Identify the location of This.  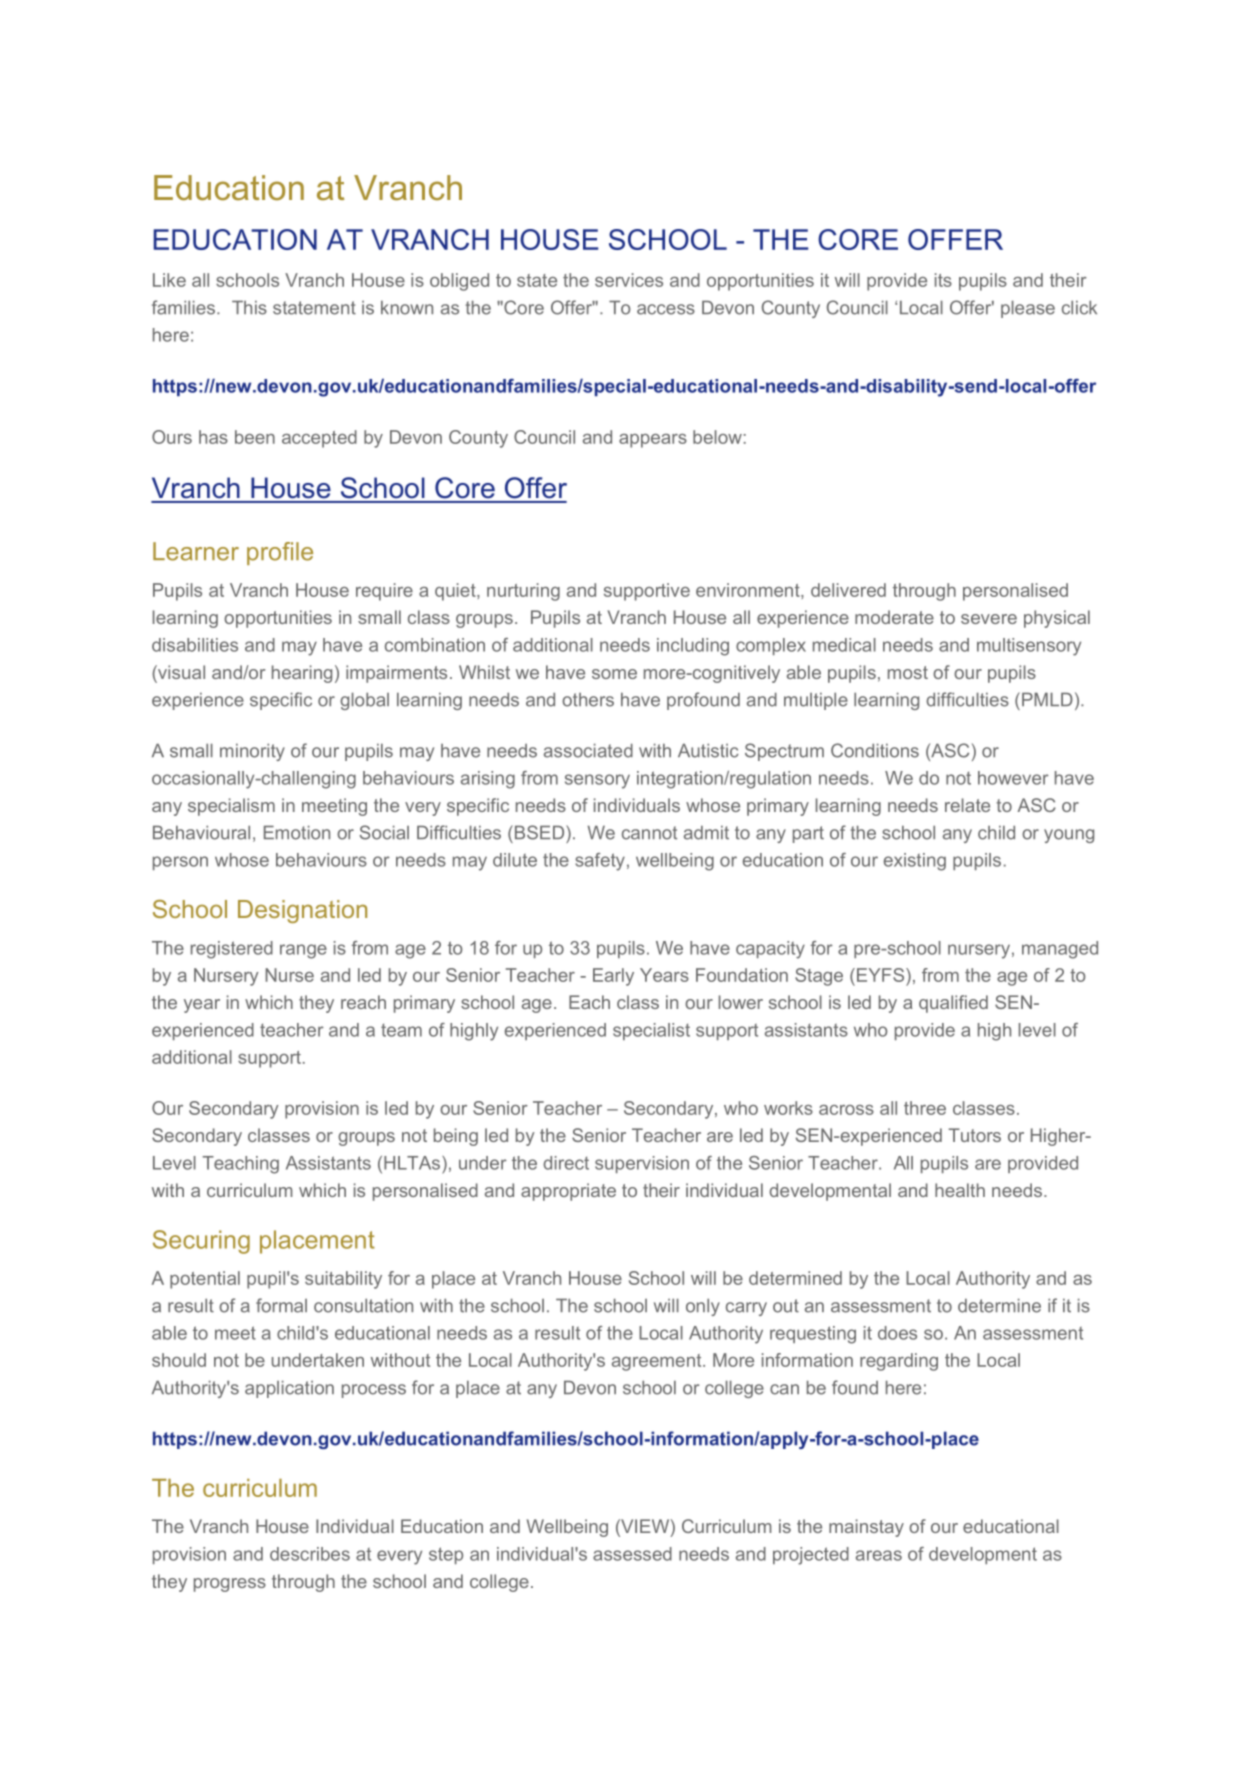
(249, 308).
